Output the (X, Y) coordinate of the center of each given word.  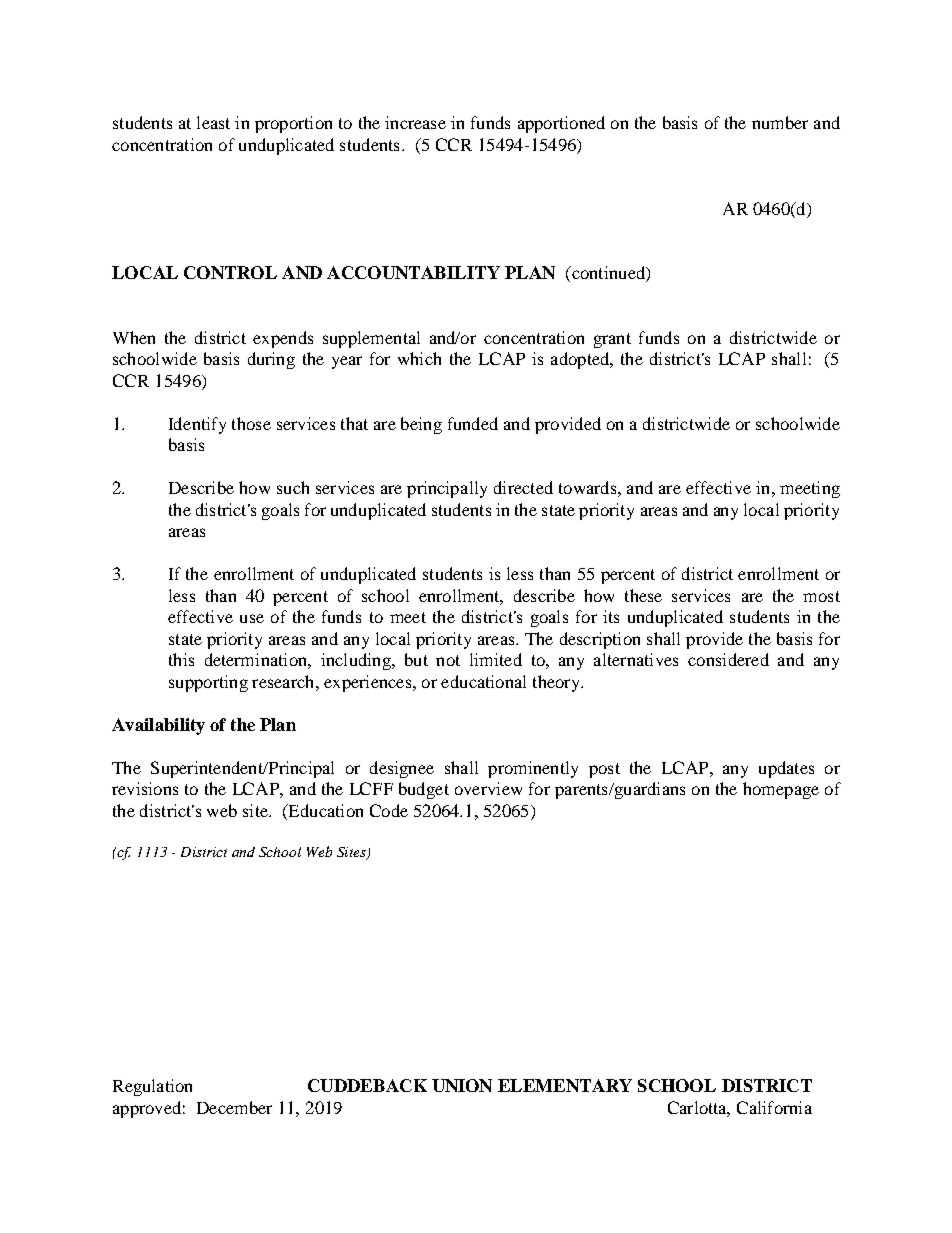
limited (496, 659)
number (780, 122)
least (213, 122)
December (234, 1107)
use (252, 618)
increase (415, 122)
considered (728, 659)
